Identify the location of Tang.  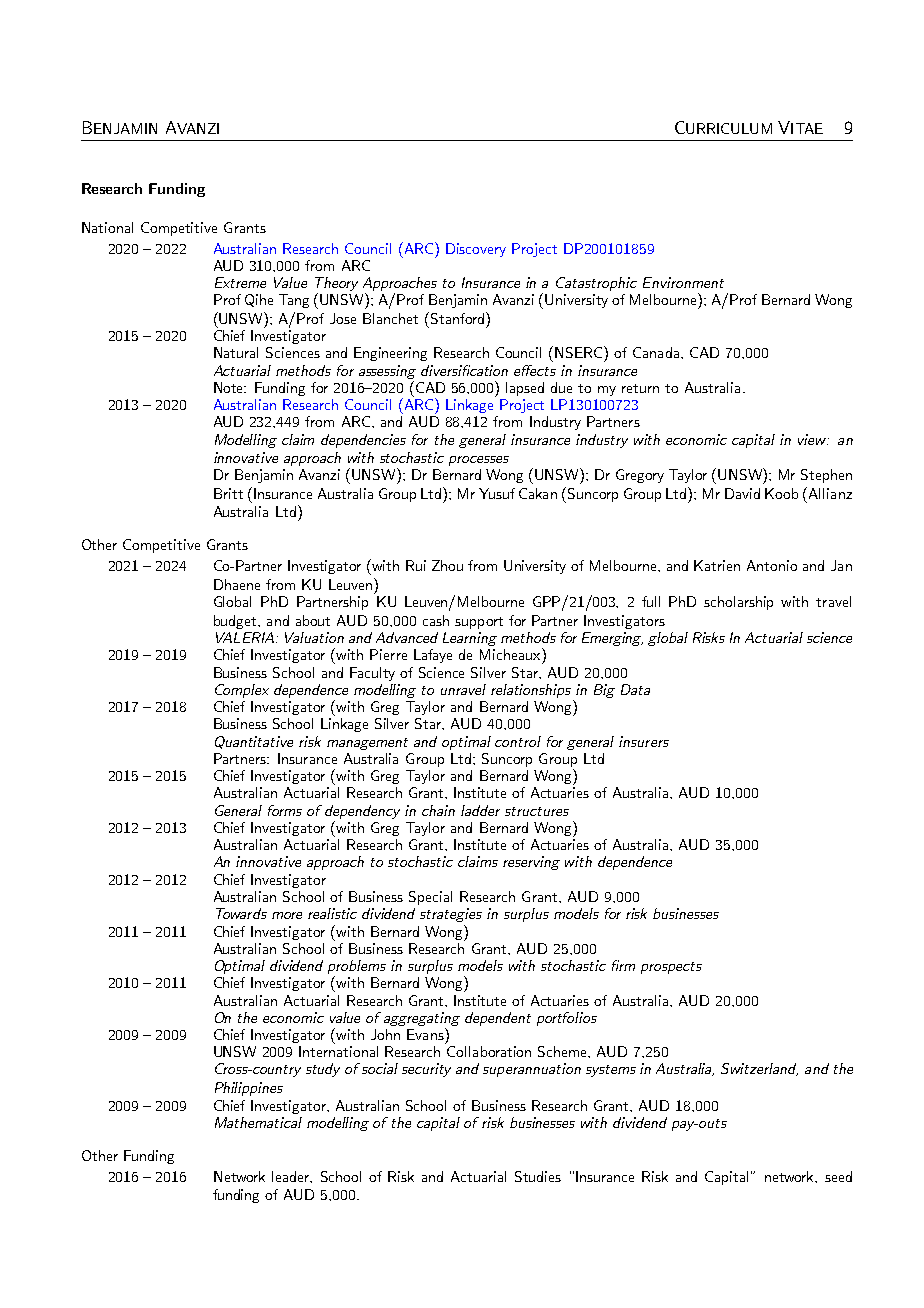
(294, 301).
